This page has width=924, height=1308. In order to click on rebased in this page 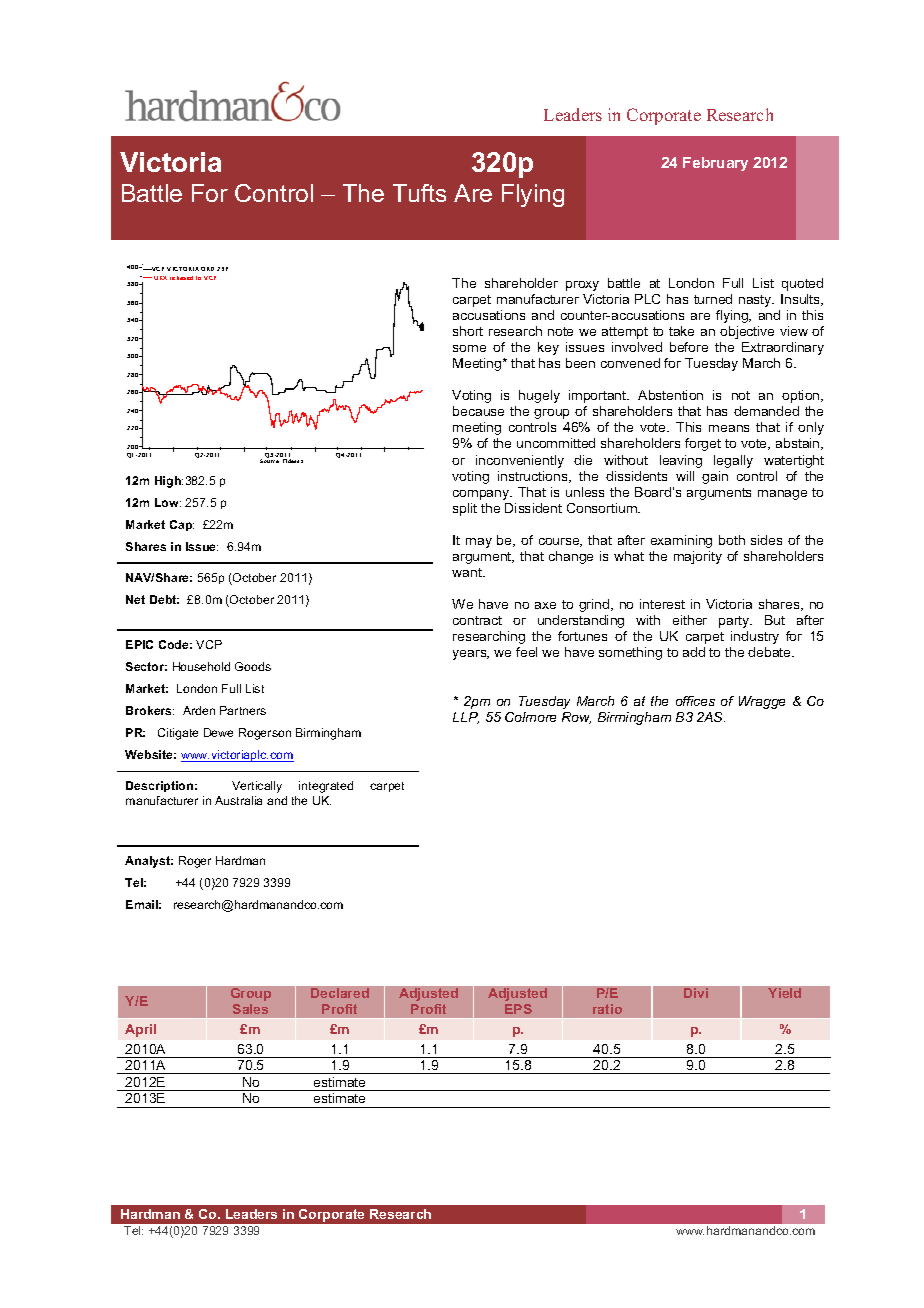, I will do `click(181, 278)`.
